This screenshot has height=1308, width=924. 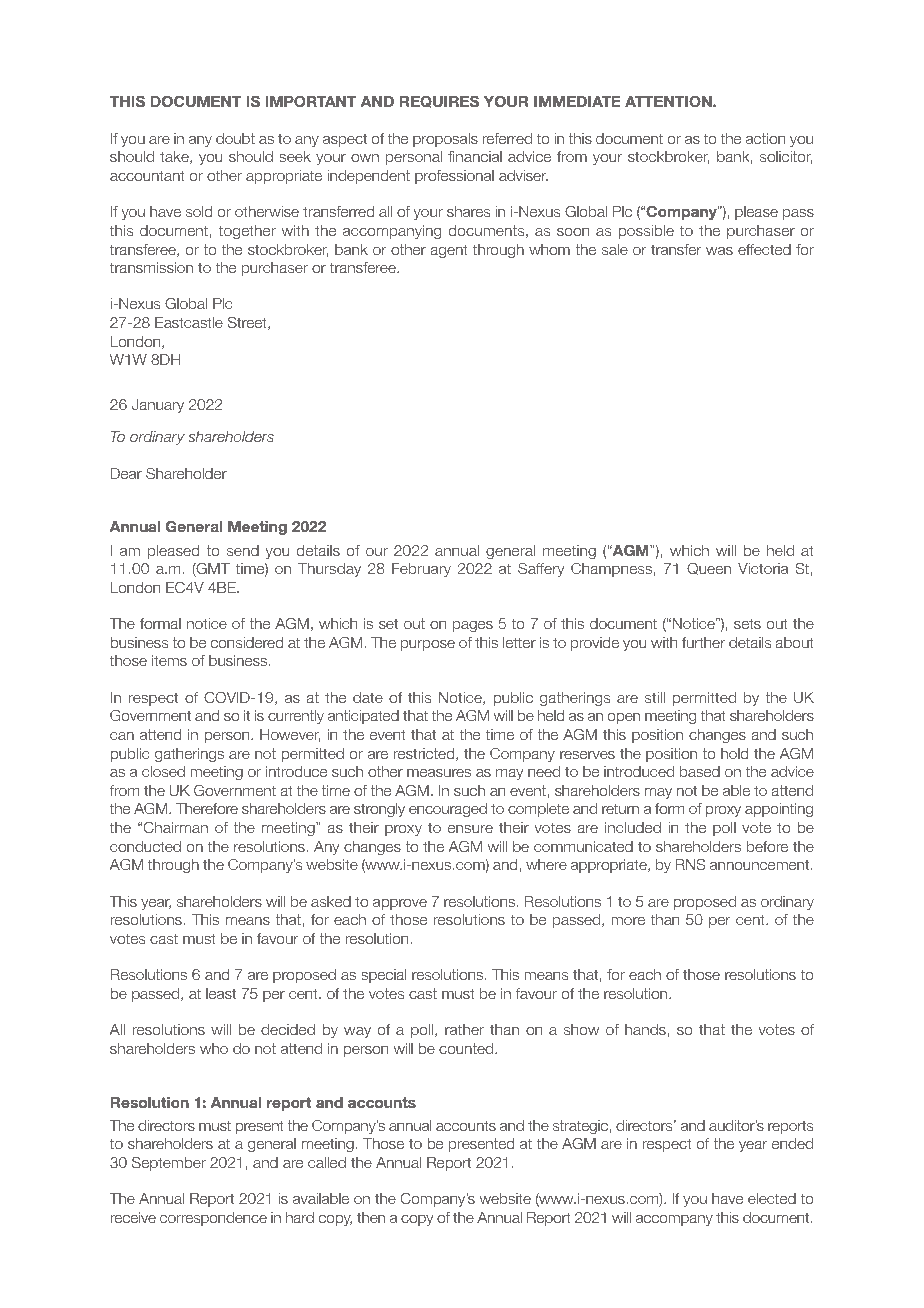 What do you see at coordinates (765, 138) in the screenshot?
I see `action` at bounding box center [765, 138].
